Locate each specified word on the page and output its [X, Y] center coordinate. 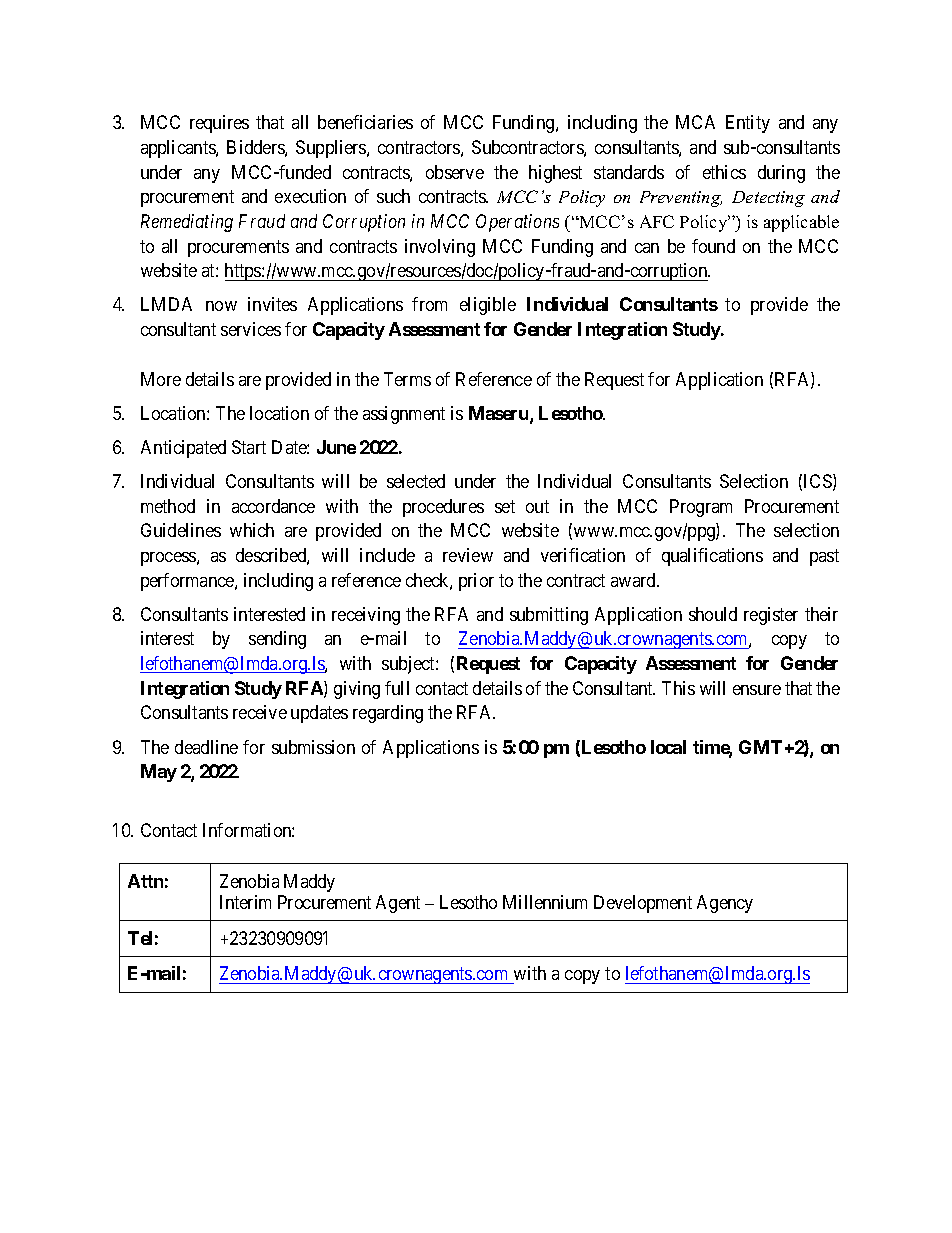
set [505, 506]
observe [455, 172]
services [251, 329]
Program [701, 508]
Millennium [545, 902]
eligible [488, 306]
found [713, 246]
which [252, 530]
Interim [245, 902]
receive [260, 712]
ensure [757, 690]
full [397, 688]
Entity [748, 124]
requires [219, 124]
